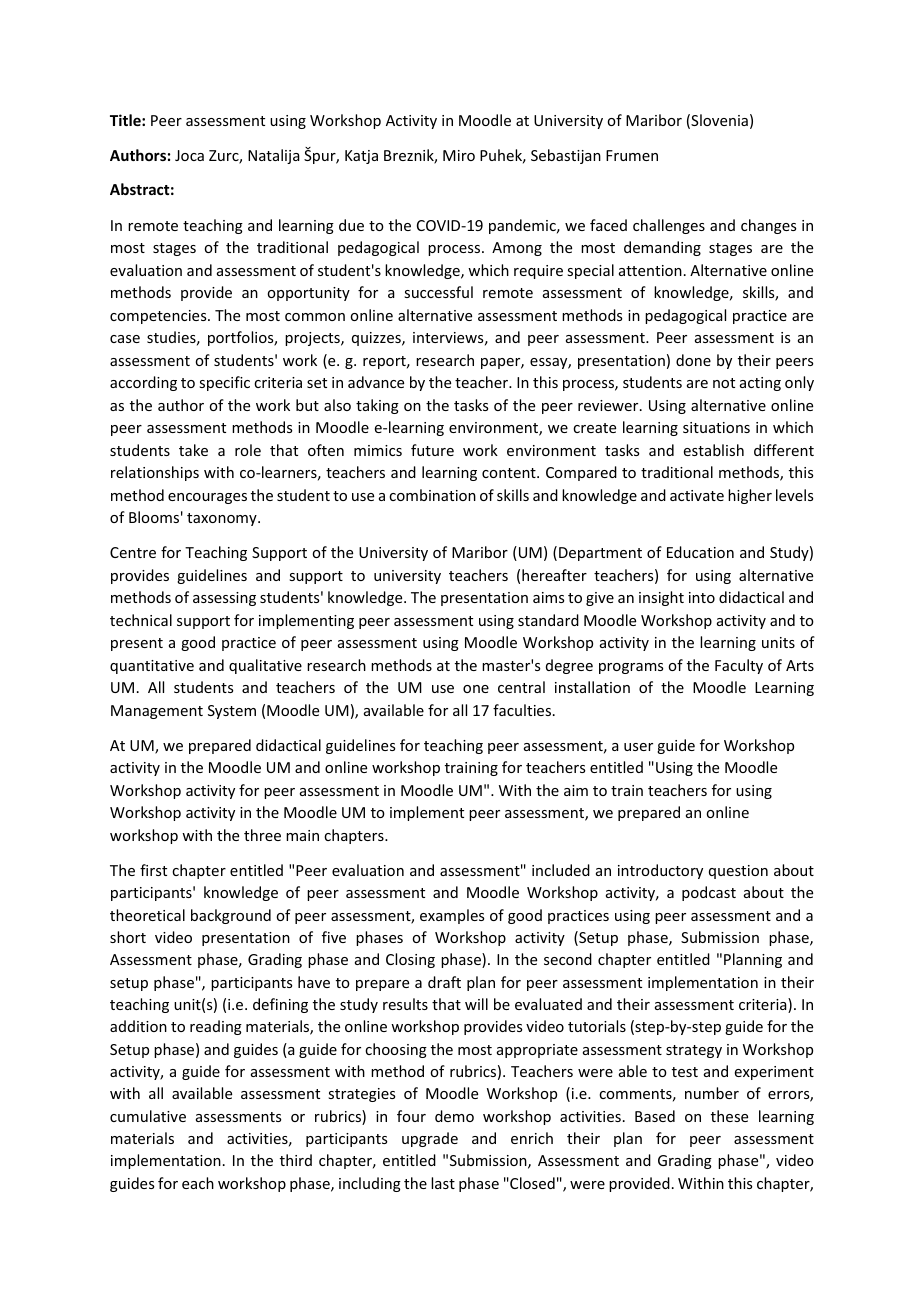 This screenshot has height=1308, width=924. Describe the element at coordinates (561, 870) in the screenshot. I see `included` at that location.
